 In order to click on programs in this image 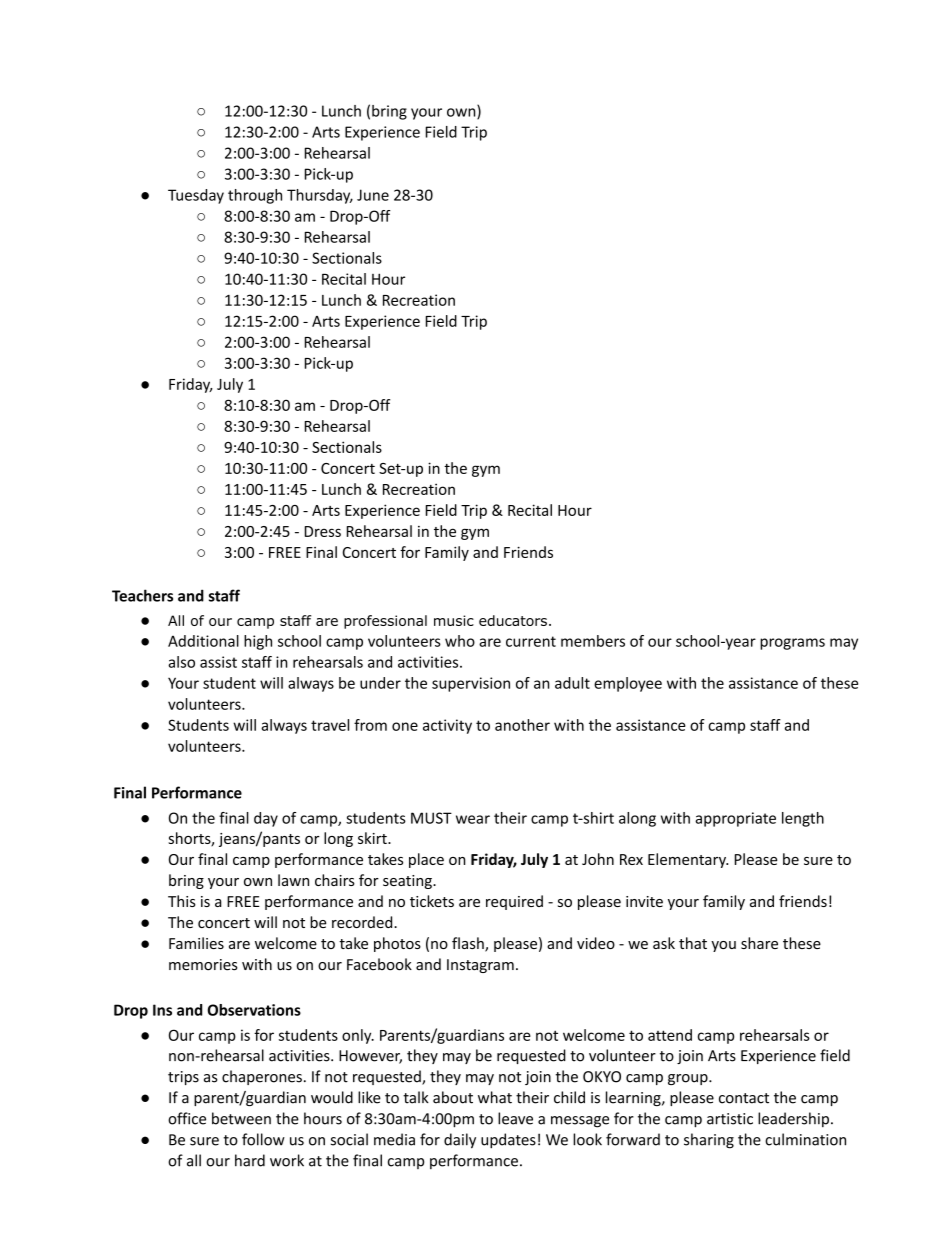, I will do `click(792, 644)`.
